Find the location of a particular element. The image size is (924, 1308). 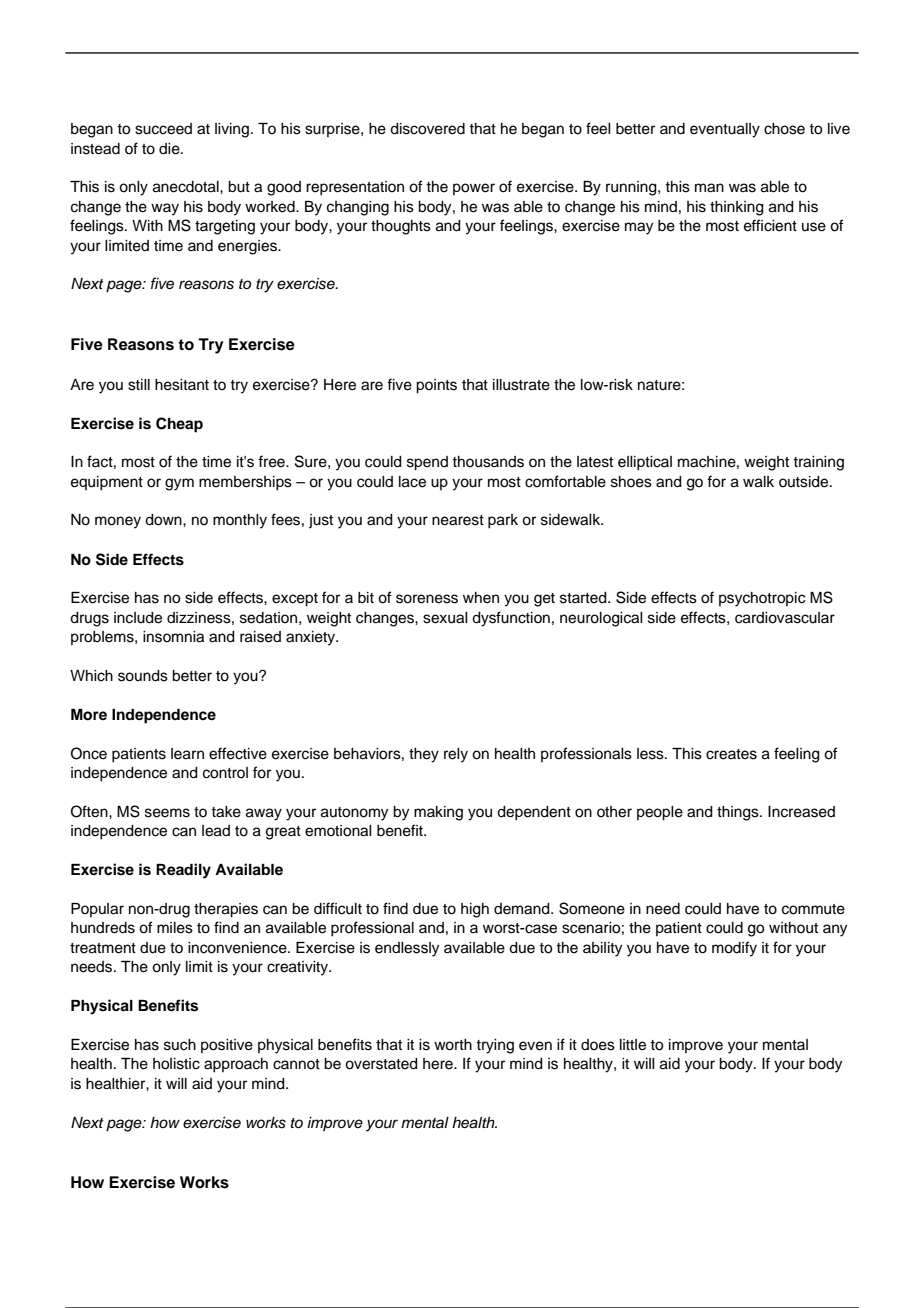

Cheap is located at coordinates (179, 425).
